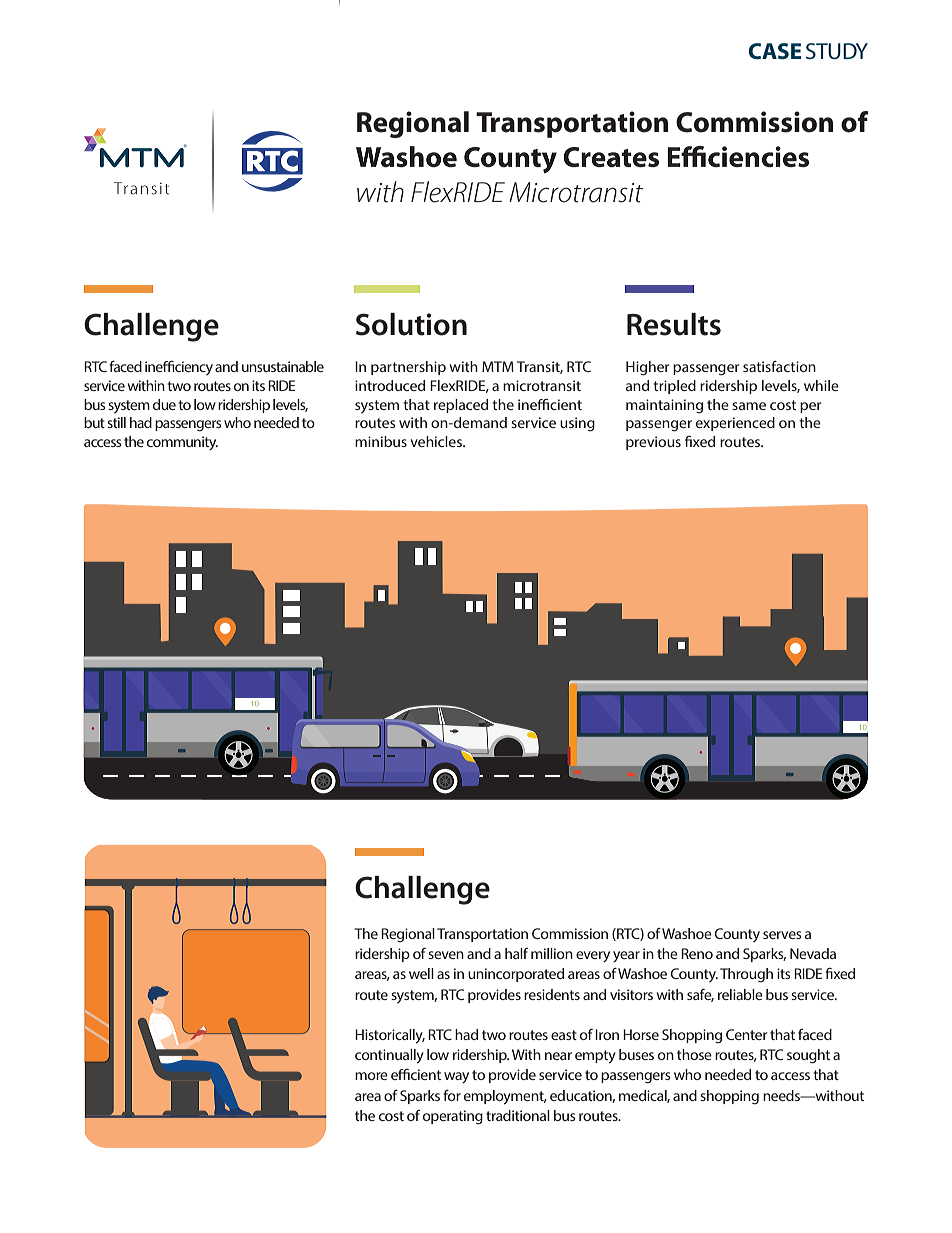  I want to click on community, so click(182, 443).
